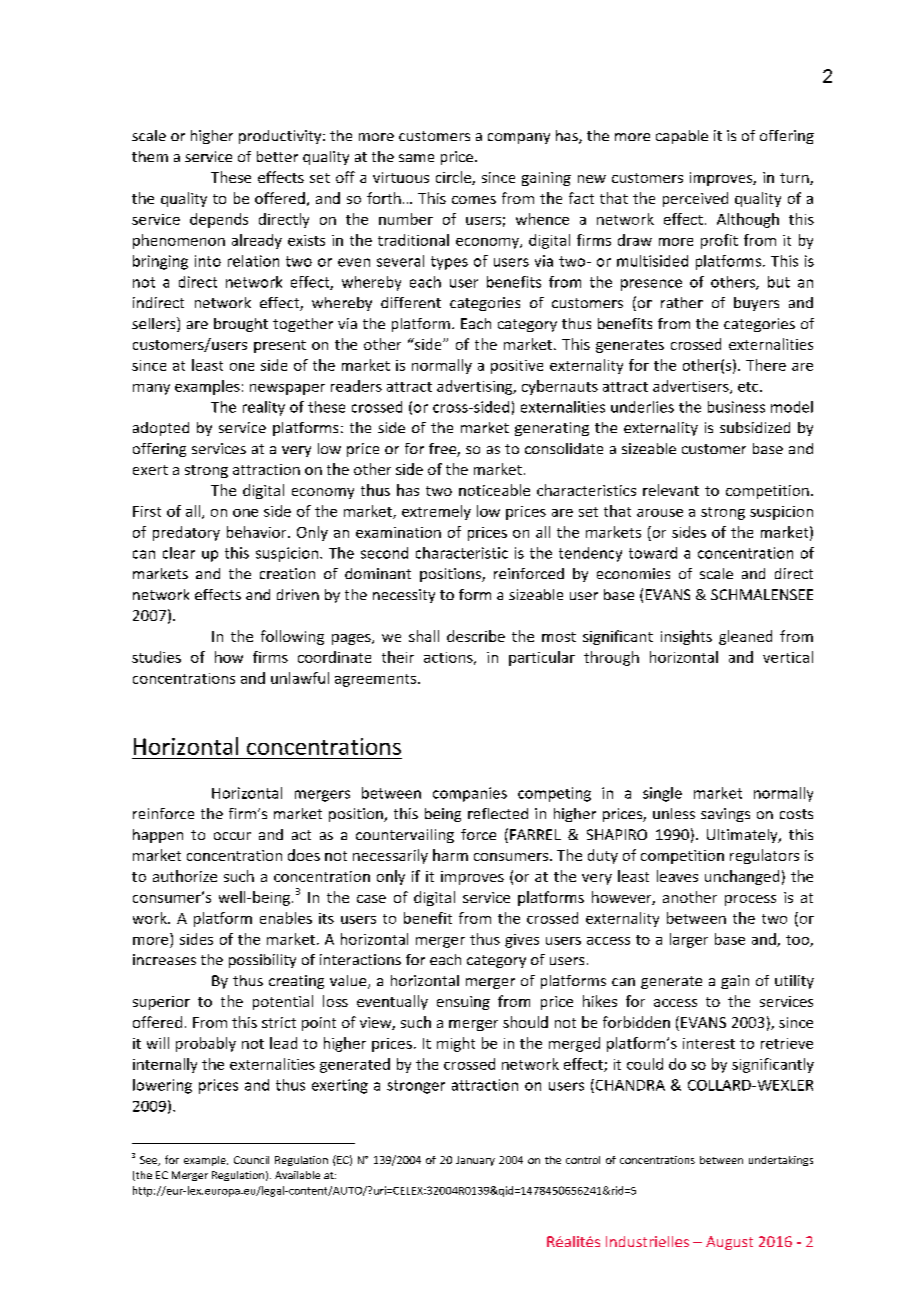 This page has height=1308, width=924. What do you see at coordinates (277, 156) in the page?
I see `better` at bounding box center [277, 156].
